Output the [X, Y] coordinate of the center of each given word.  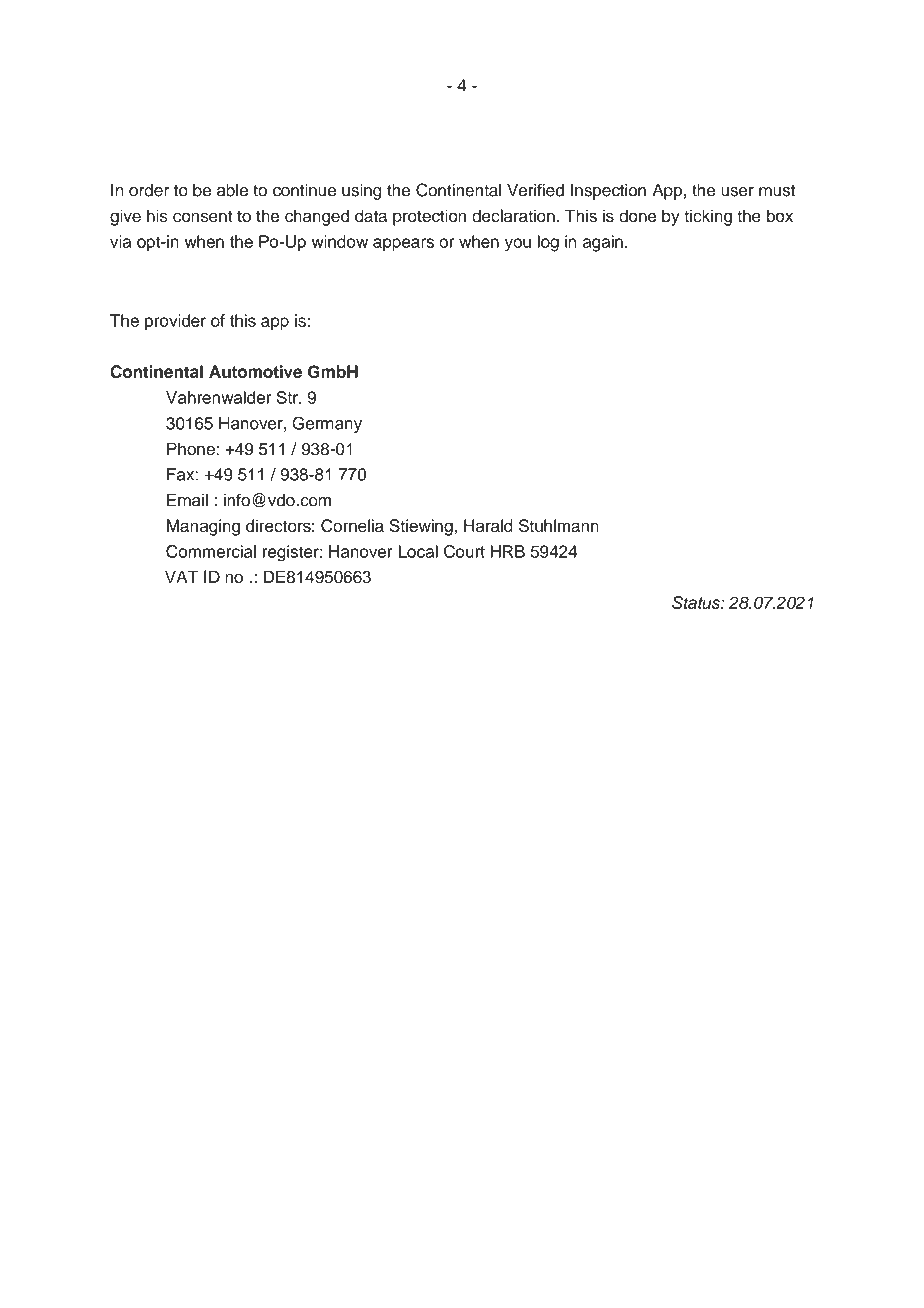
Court [464, 551]
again [603, 243]
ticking [708, 217]
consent [202, 216]
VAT [181, 576]
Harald [488, 525]
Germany [327, 424]
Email [187, 500]
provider [175, 322]
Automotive [255, 371]
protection [429, 217]
